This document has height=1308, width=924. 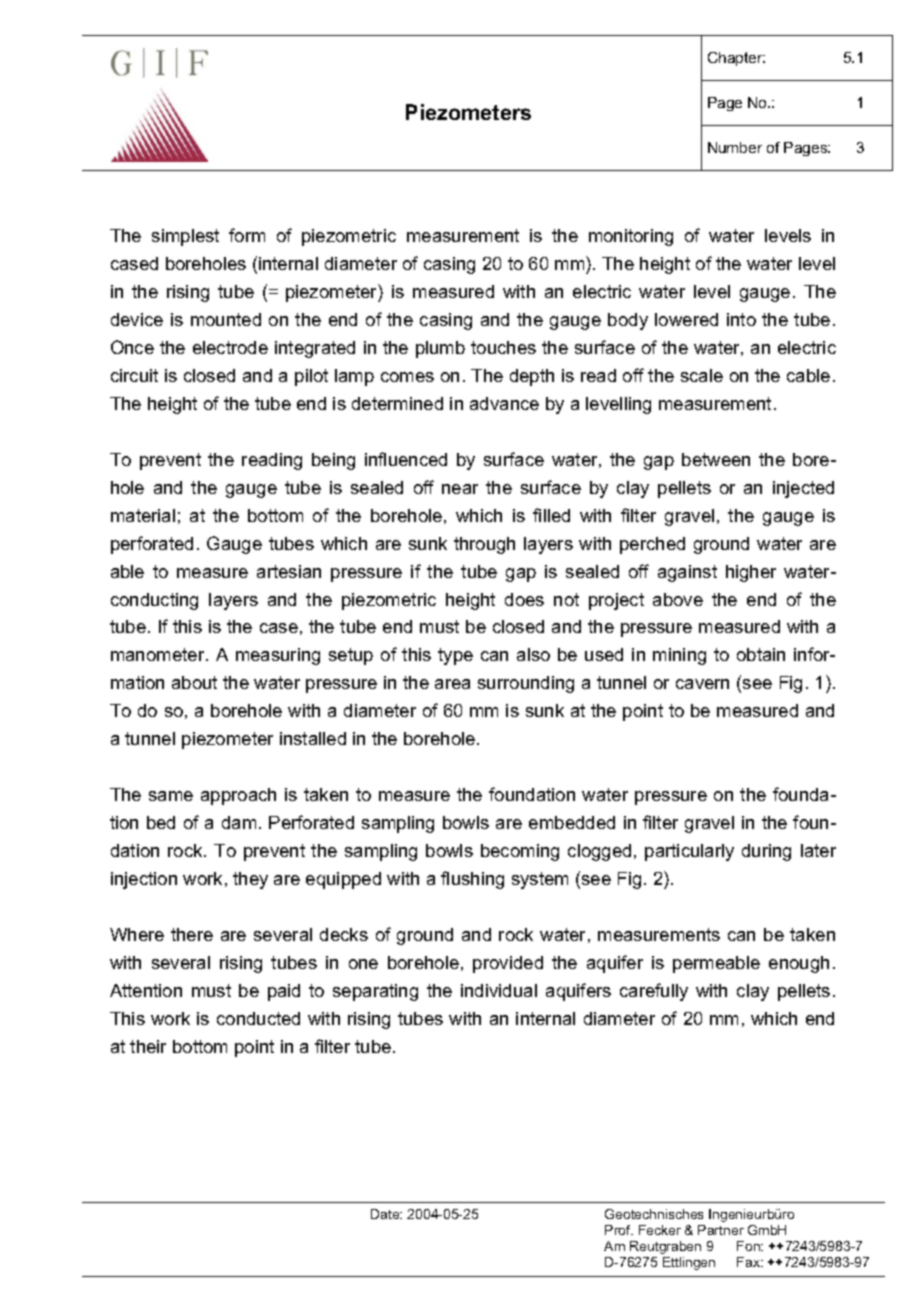 What do you see at coordinates (721, 1230) in the document?
I see `Partner` at bounding box center [721, 1230].
